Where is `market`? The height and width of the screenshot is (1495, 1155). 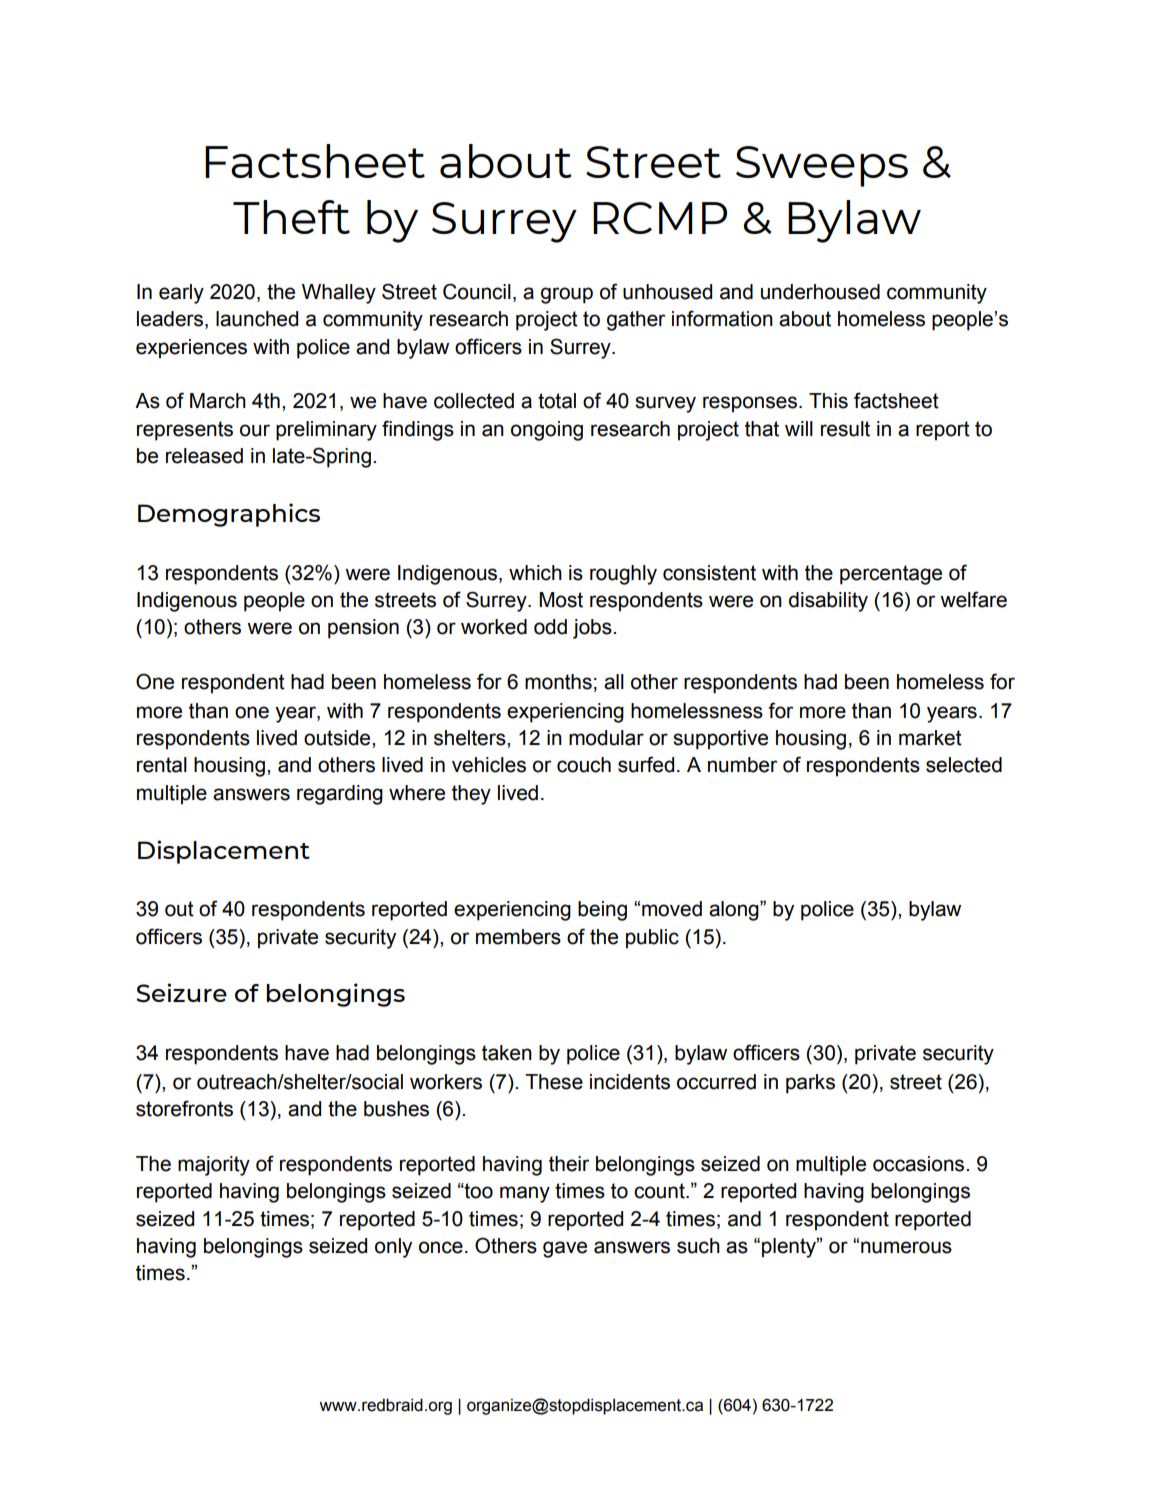 market is located at coordinates (930, 738).
